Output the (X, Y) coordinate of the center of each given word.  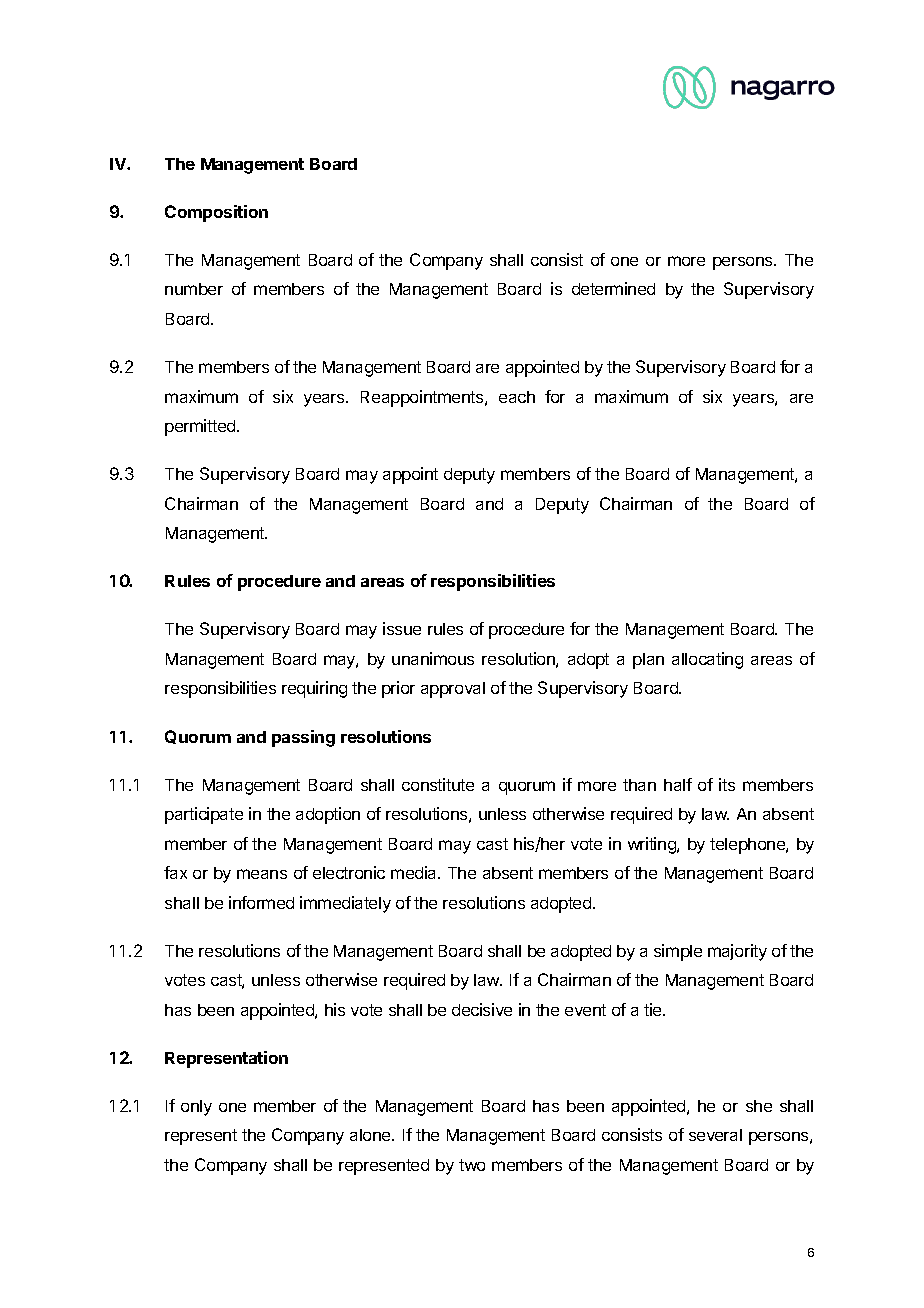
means (262, 874)
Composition (216, 213)
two (472, 1165)
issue (402, 628)
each (517, 397)
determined (613, 288)
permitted (201, 427)
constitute (438, 784)
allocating (707, 660)
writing (653, 845)
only (196, 1108)
